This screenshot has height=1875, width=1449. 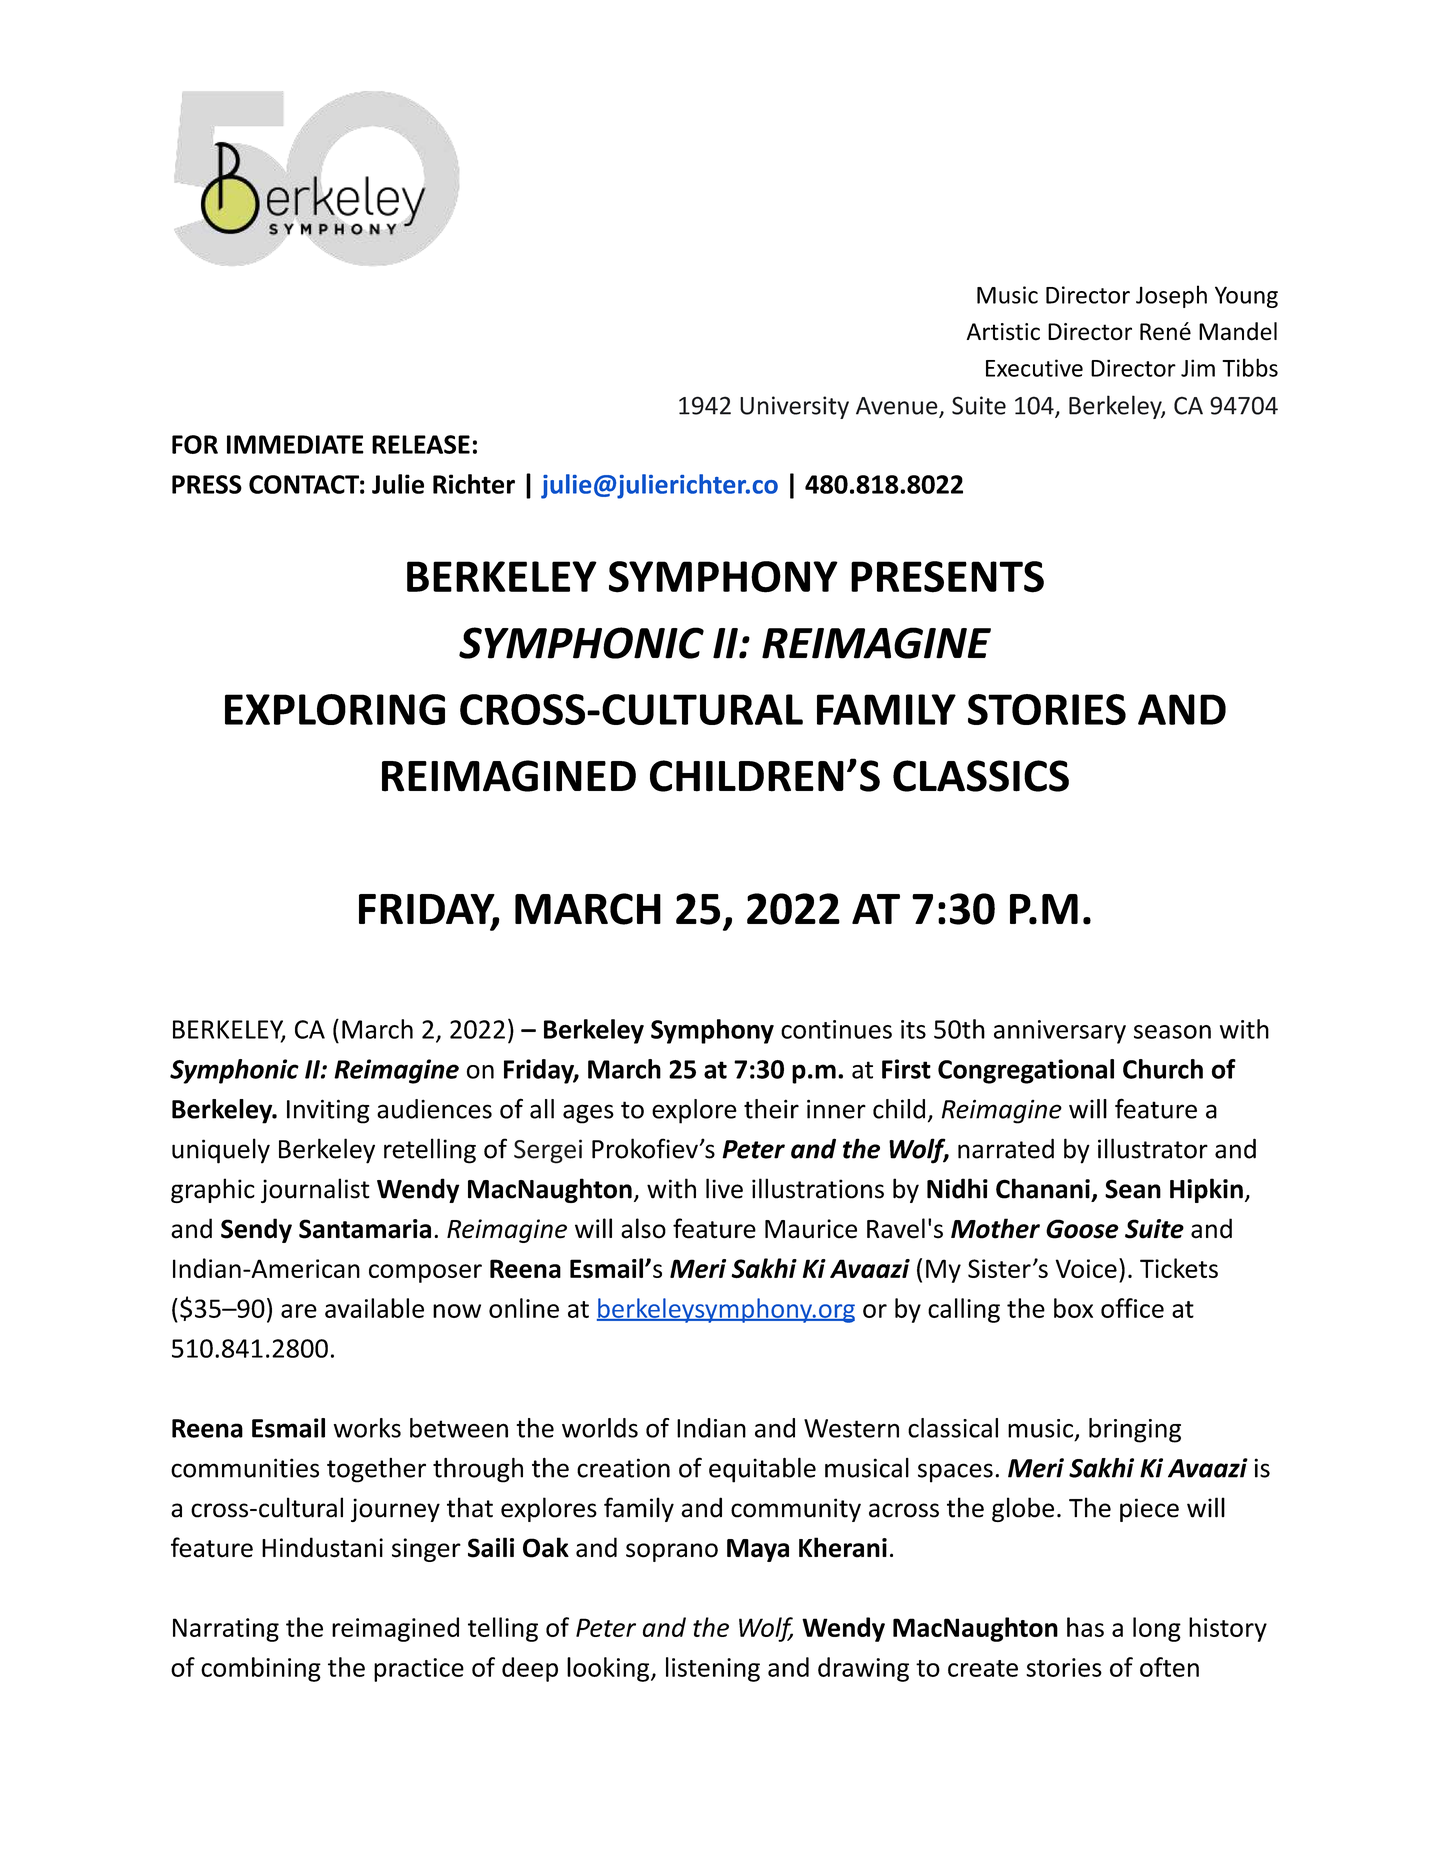 I want to click on has, so click(x=1085, y=1627).
